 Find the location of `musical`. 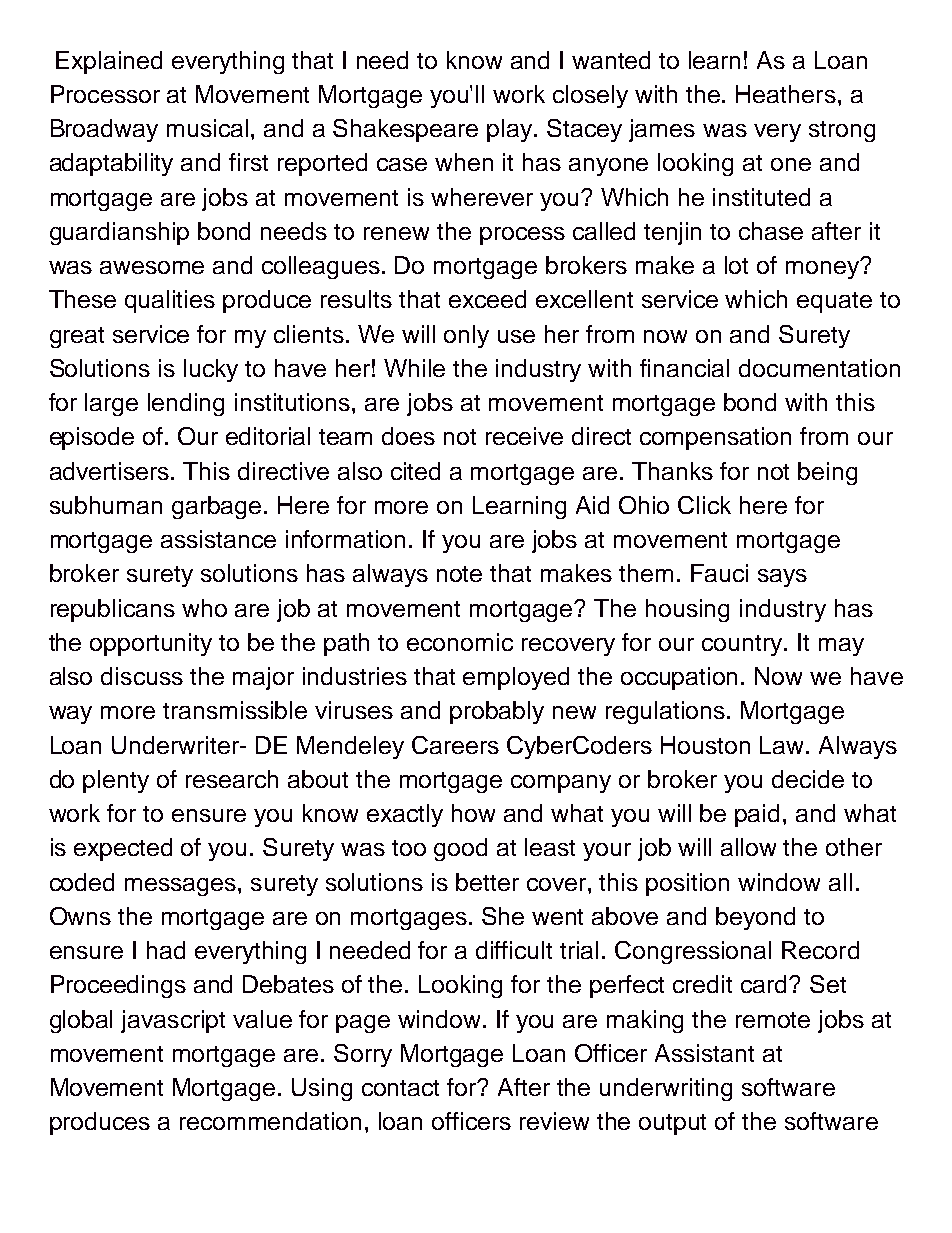

musical is located at coordinates (207, 128).
